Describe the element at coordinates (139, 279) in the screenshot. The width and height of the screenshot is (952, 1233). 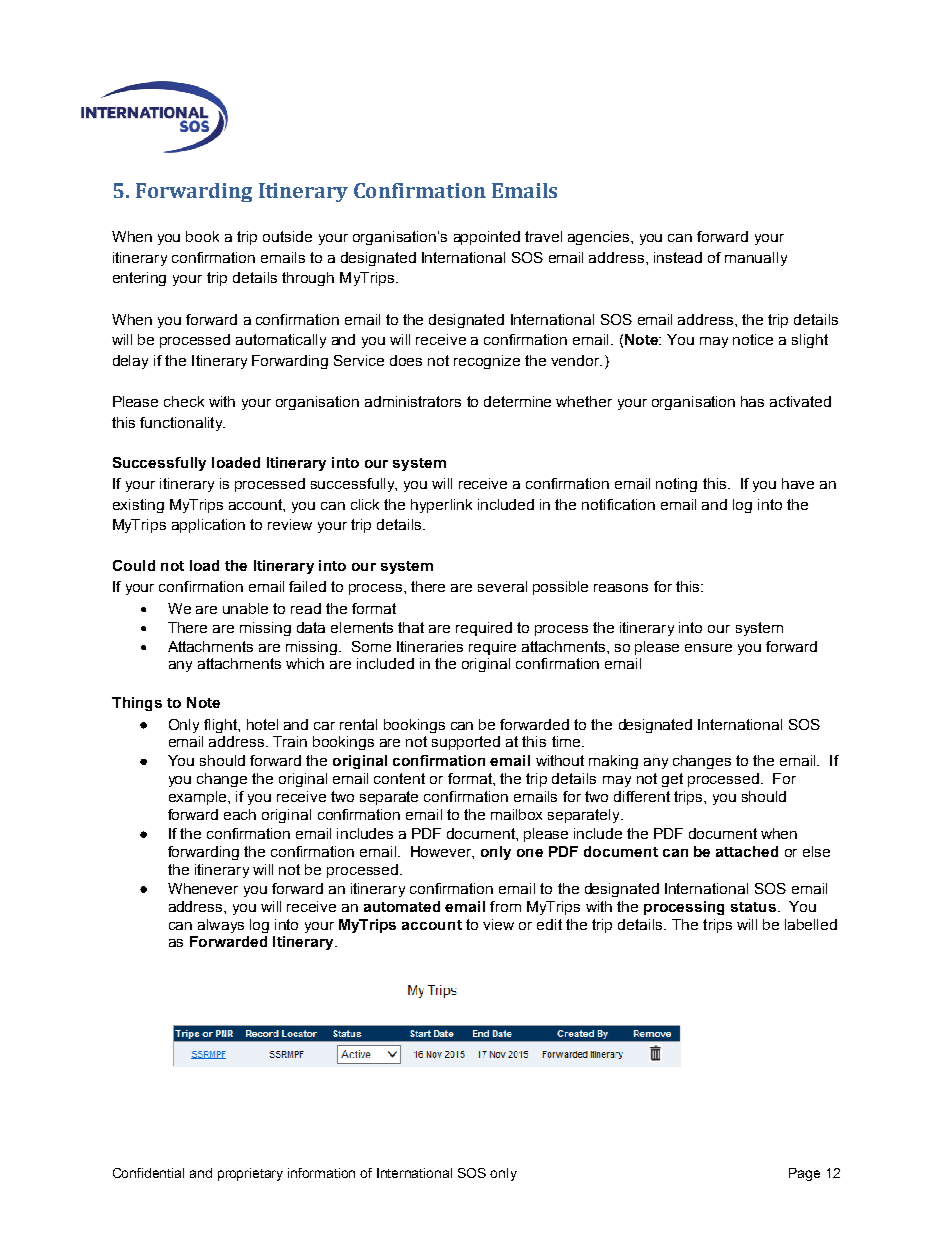
I see `entering` at that location.
